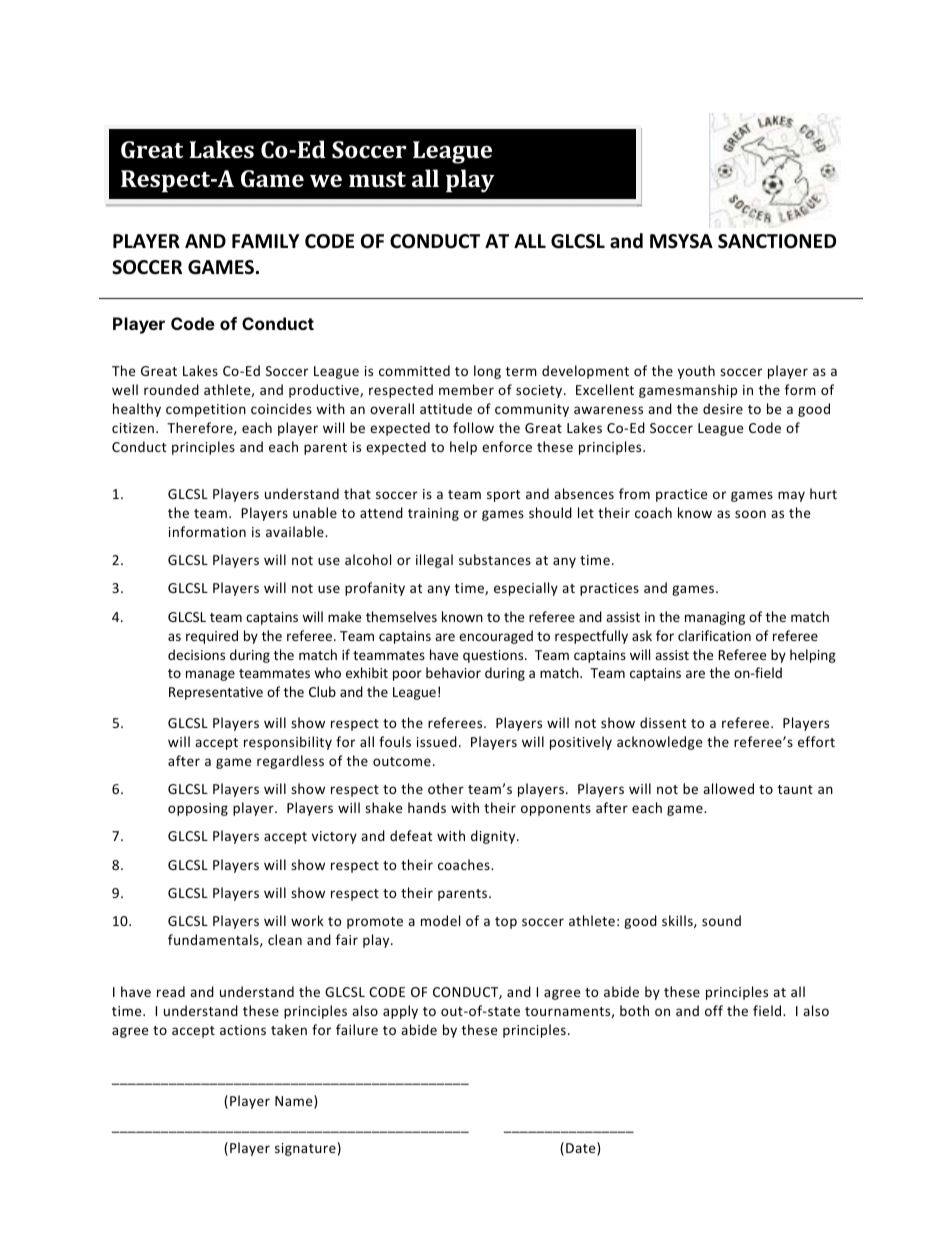 Image resolution: width=952 pixels, height=1233 pixels. What do you see at coordinates (494, 656) in the screenshot?
I see `questions` at bounding box center [494, 656].
